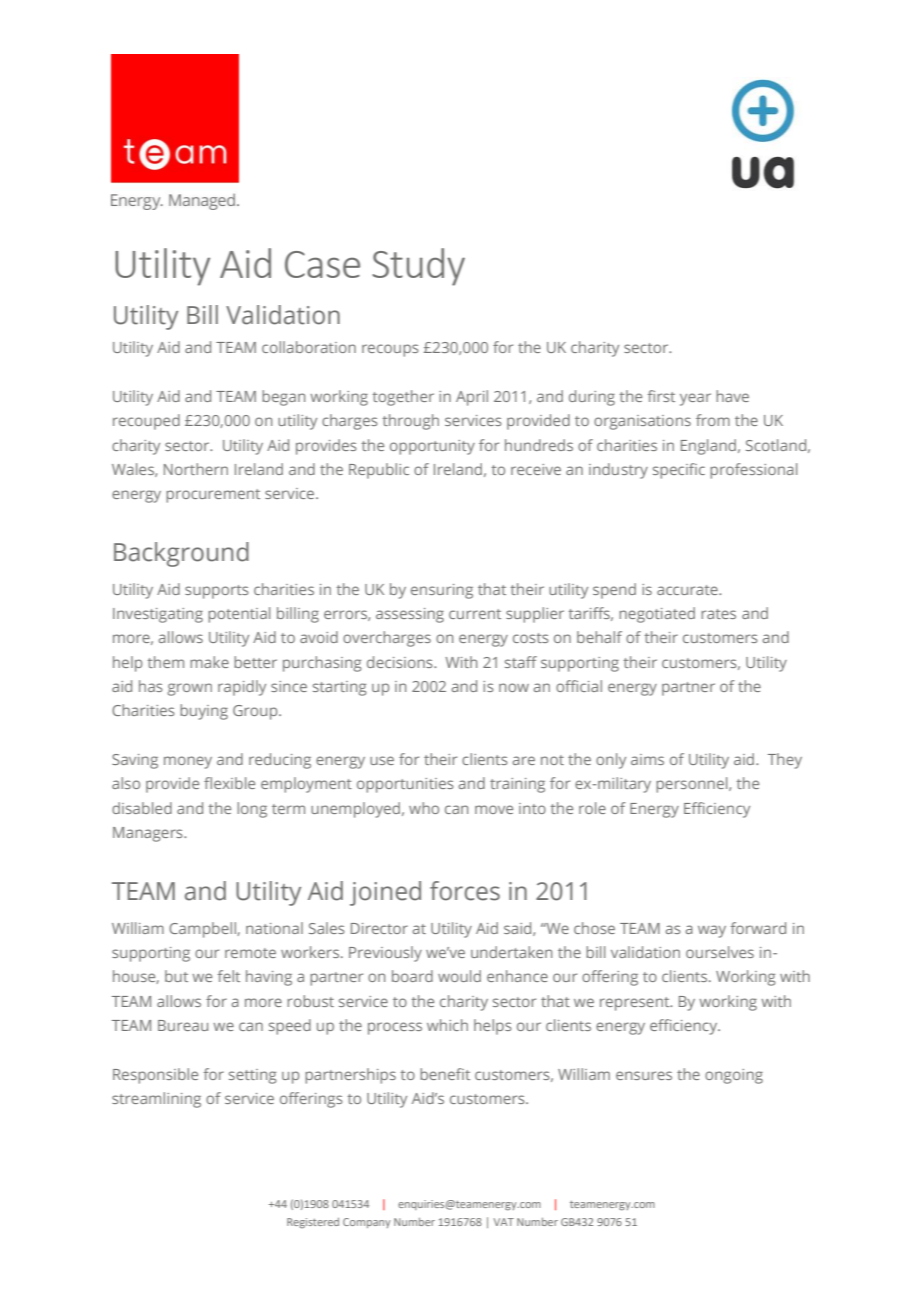 This screenshot has width=924, height=1308. What do you see at coordinates (503, 1222) in the screenshot?
I see `VAT` at bounding box center [503, 1222].
